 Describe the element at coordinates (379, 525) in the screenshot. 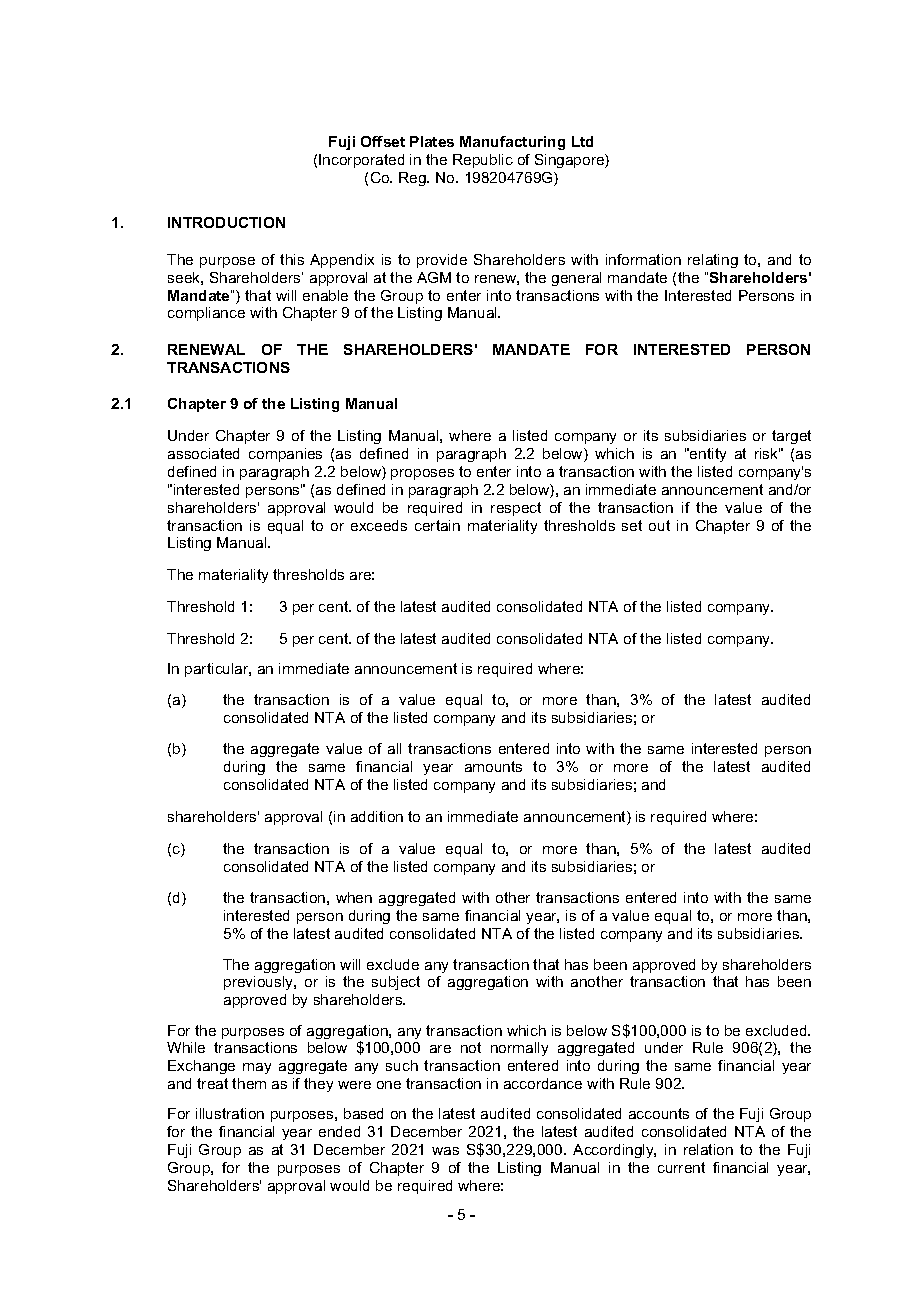

I see `exceeds` at that location.
